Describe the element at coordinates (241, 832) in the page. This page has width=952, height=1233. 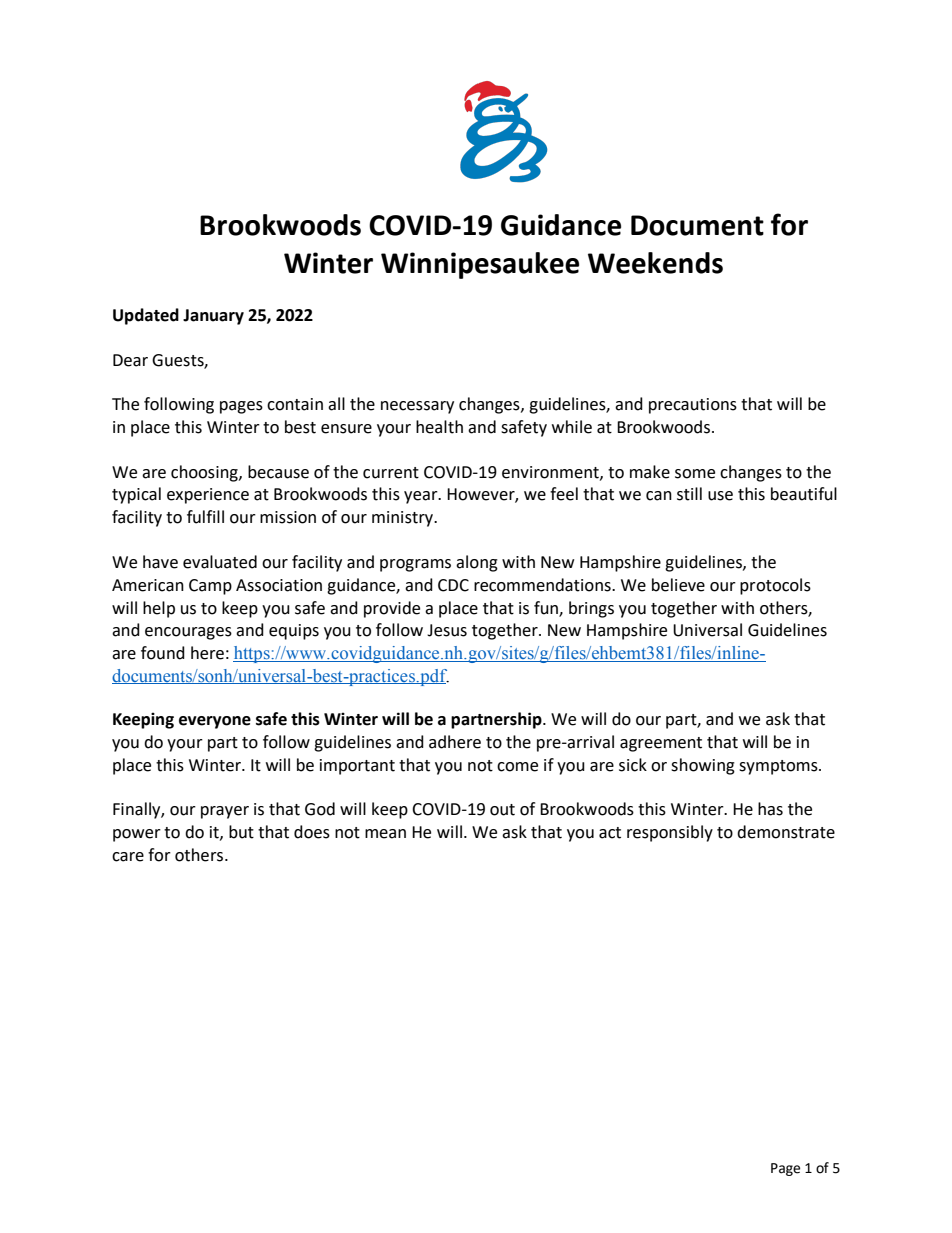
I see `but` at that location.
